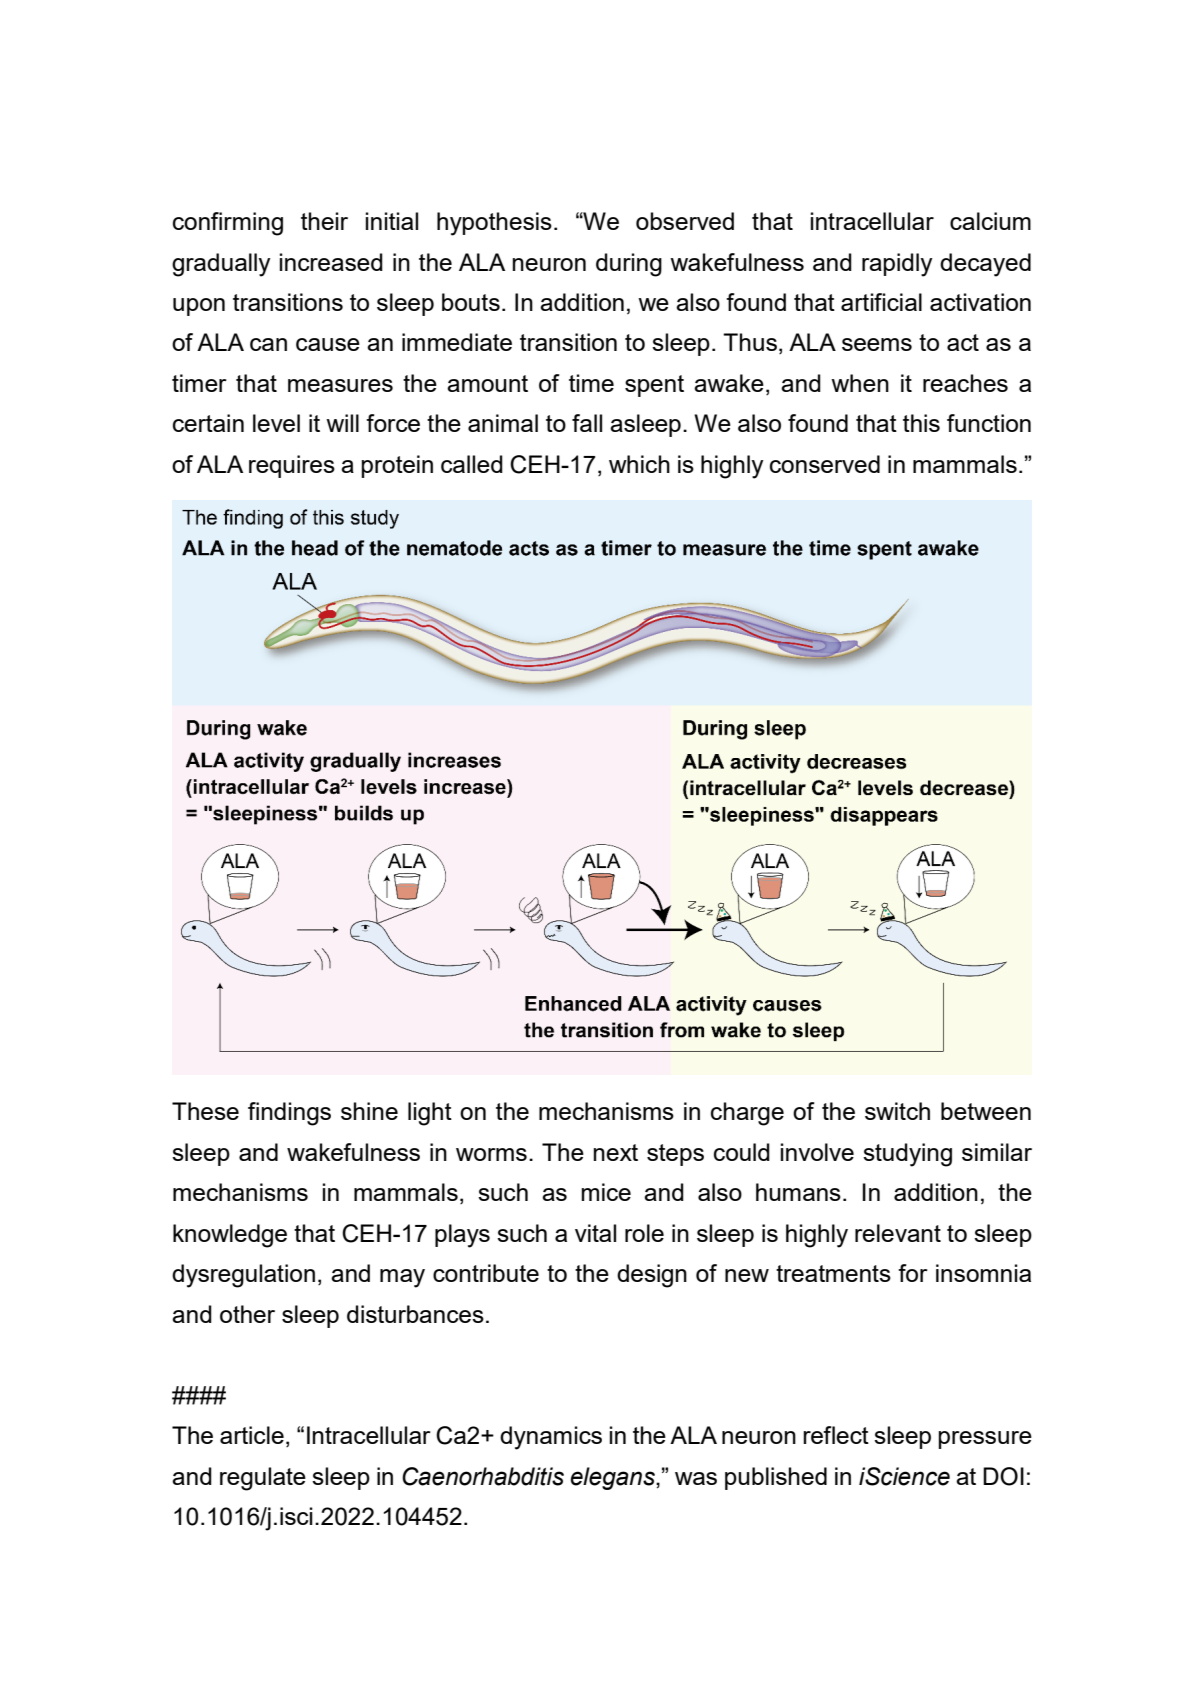 The width and height of the page is (1204, 1704). I want to click on conserved, so click(825, 464).
